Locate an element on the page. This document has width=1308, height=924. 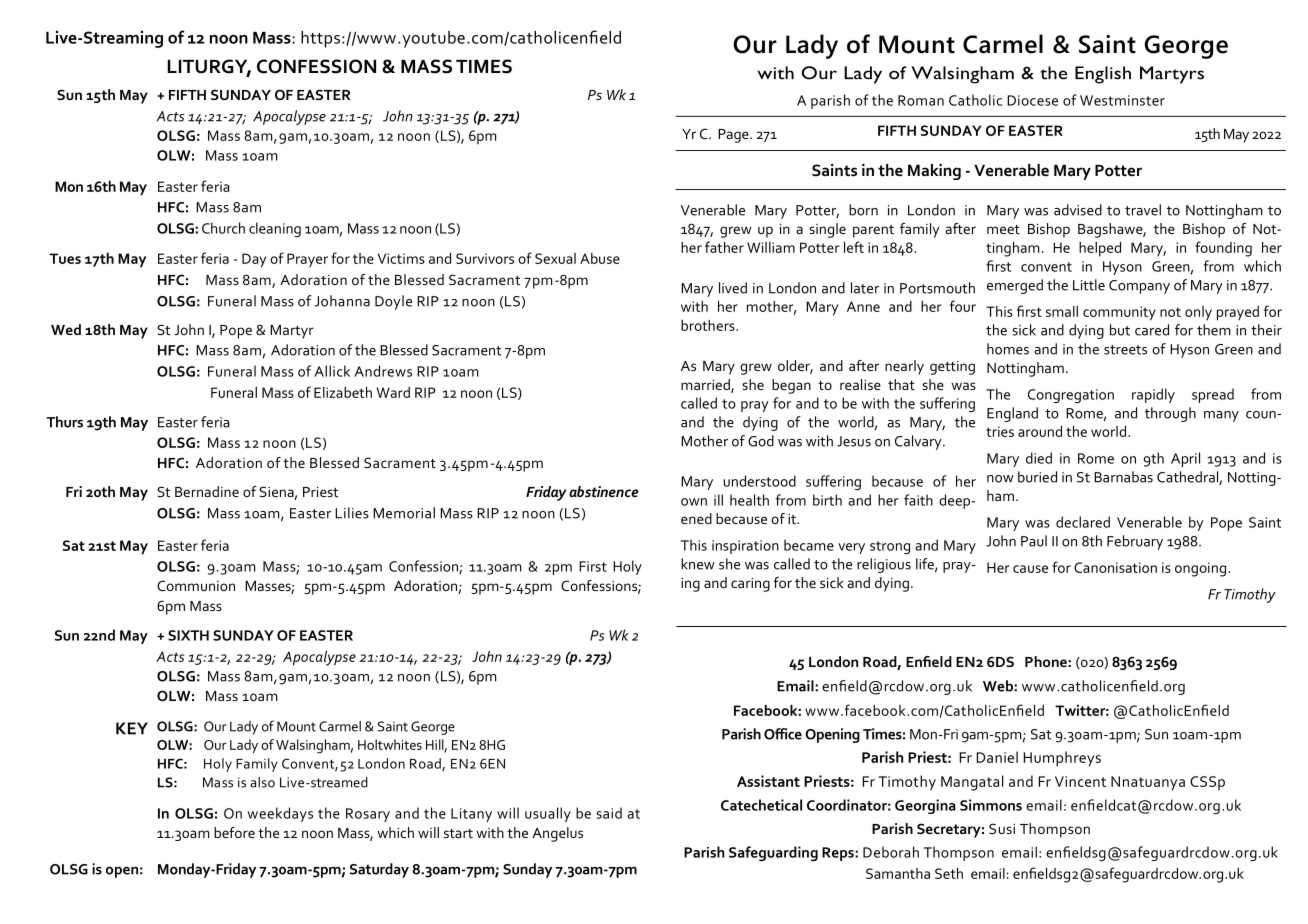
own is located at coordinates (694, 502).
